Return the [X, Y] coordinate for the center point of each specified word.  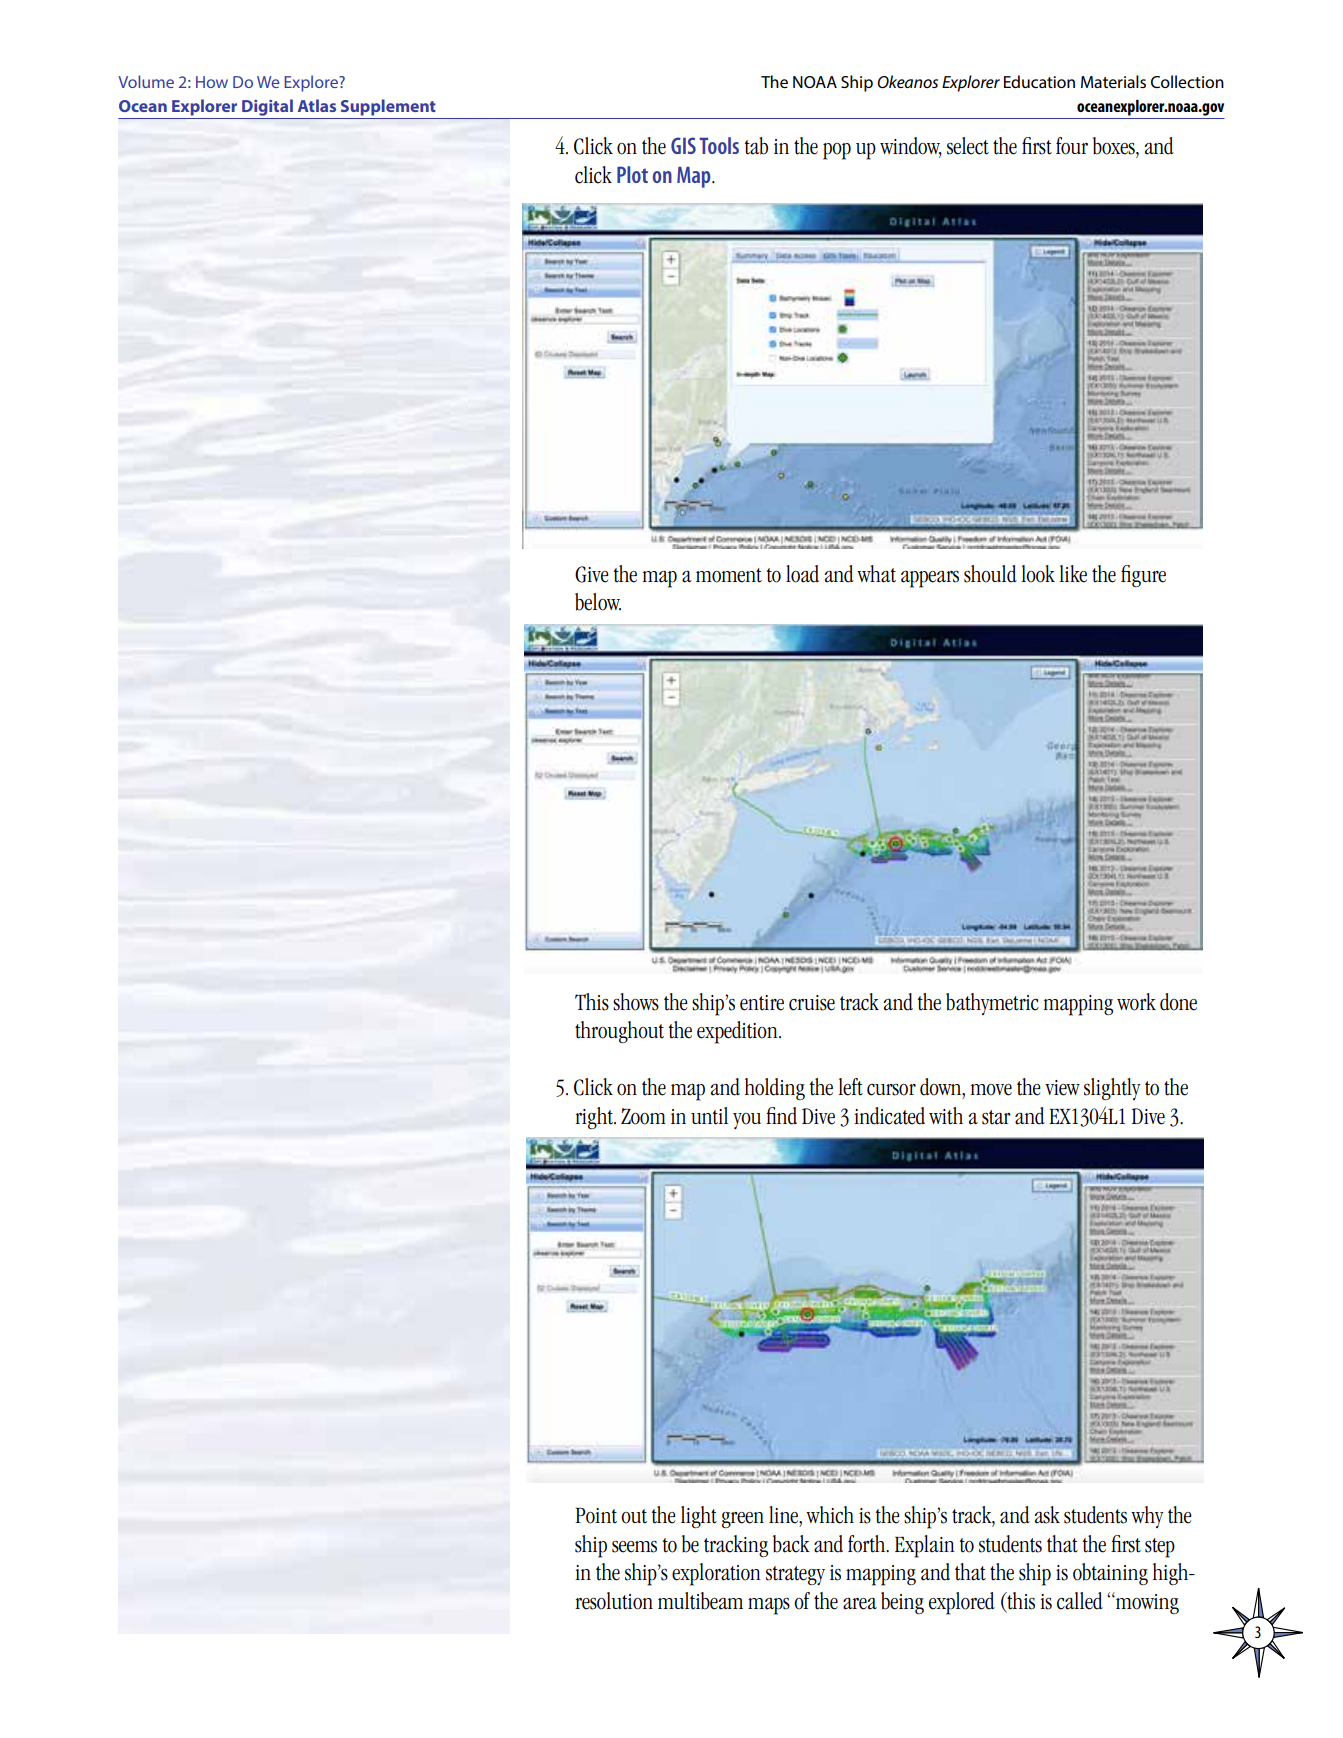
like [1073, 574]
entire [762, 1003]
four [1072, 146]
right [595, 1118]
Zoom [643, 1116]
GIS [683, 145]
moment [729, 575]
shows [636, 1002]
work [1136, 1002]
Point [596, 1515]
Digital [267, 107]
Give [592, 574]
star [996, 1117]
